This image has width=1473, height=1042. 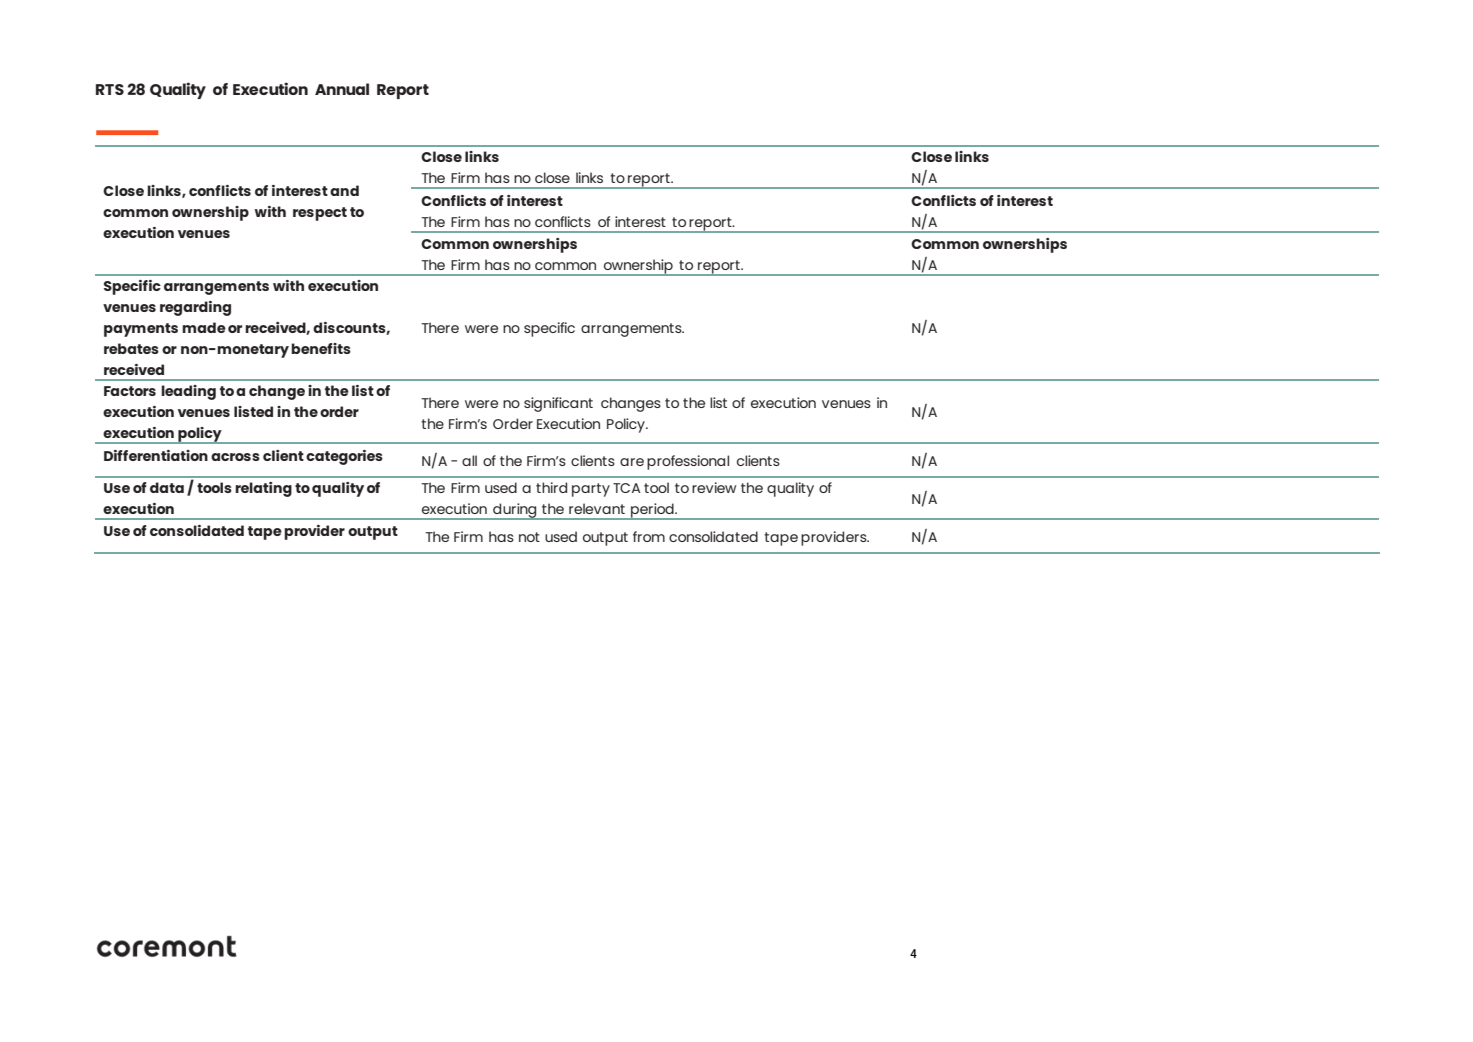 I want to click on benefits, so click(x=321, y=348).
